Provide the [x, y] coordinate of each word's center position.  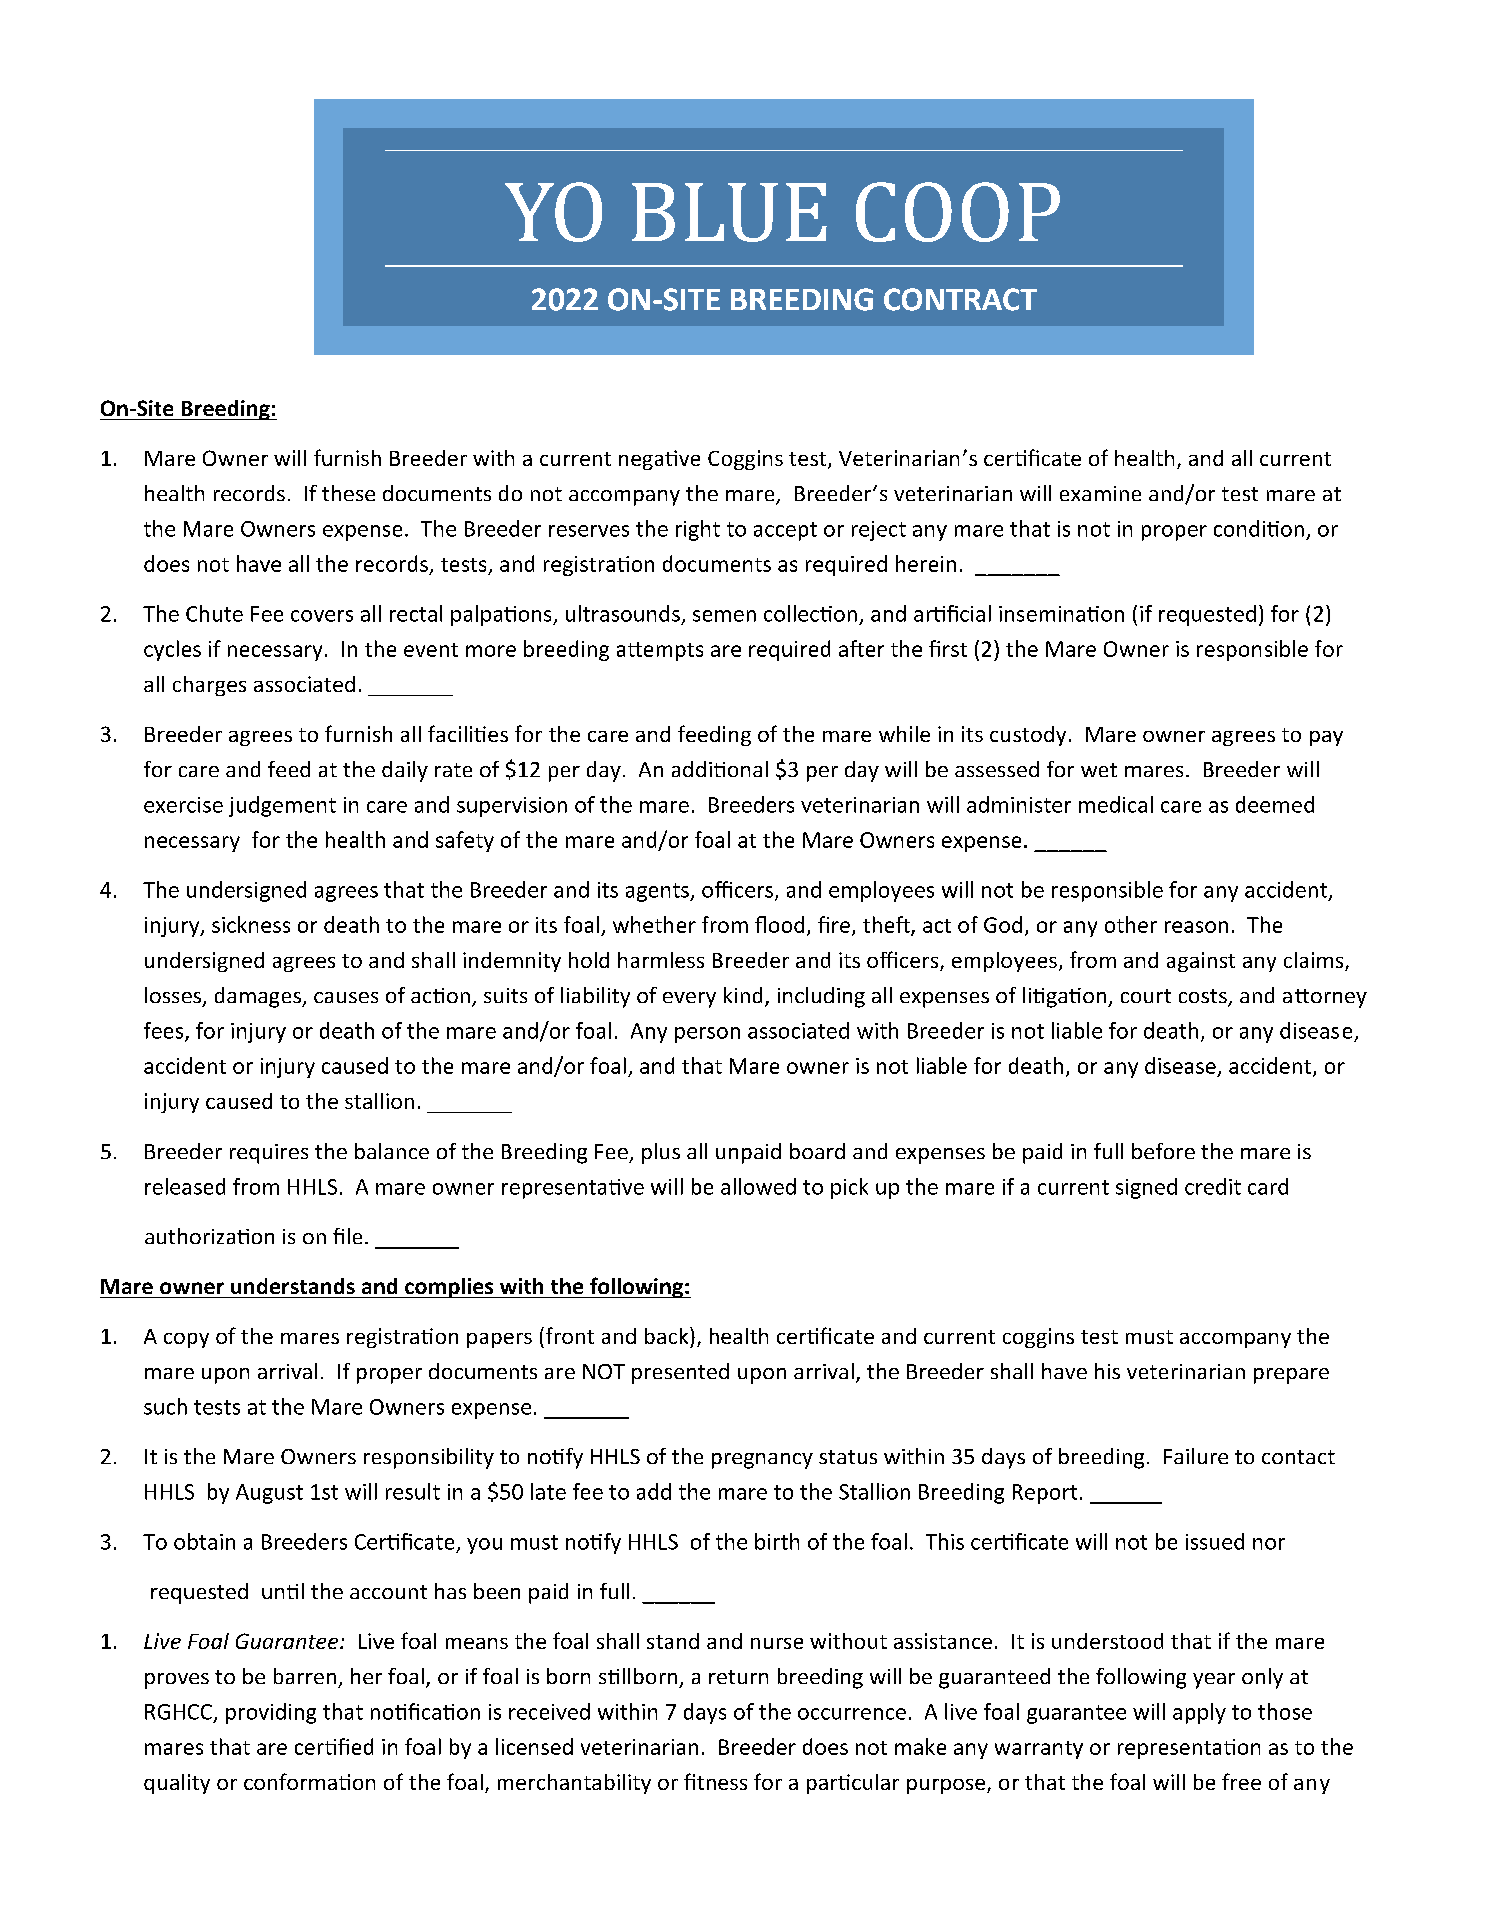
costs [1204, 997]
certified [334, 1746]
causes [346, 997]
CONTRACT [960, 299]
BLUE [729, 212]
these [348, 493]
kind [743, 995]
